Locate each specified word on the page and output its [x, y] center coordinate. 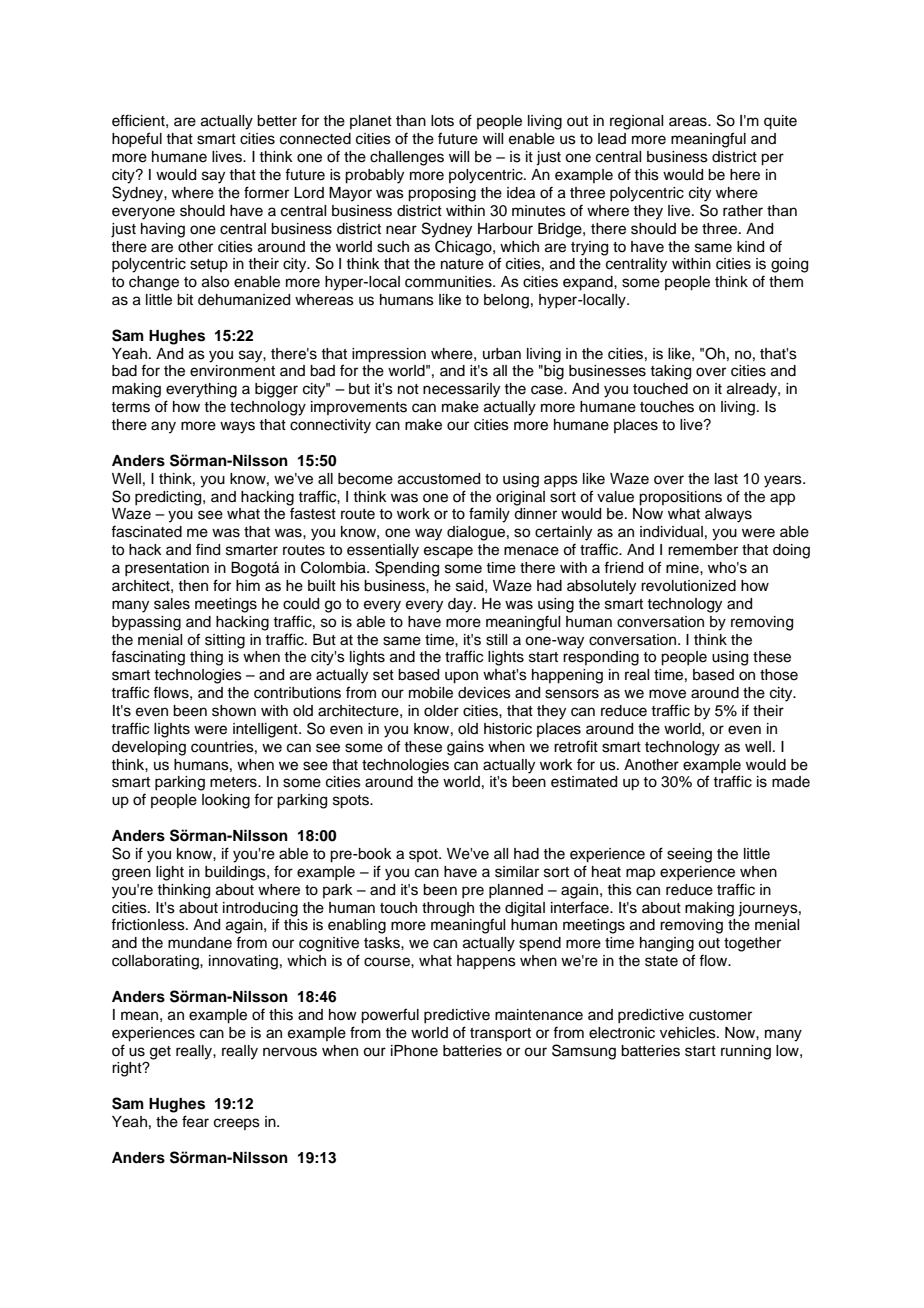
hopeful [137, 139]
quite [780, 122]
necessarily [461, 390]
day [461, 605]
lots [442, 121]
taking [670, 372]
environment [232, 371]
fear [195, 1121]
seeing [689, 855]
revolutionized [688, 586]
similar [517, 872]
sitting [225, 641]
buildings [236, 873]
